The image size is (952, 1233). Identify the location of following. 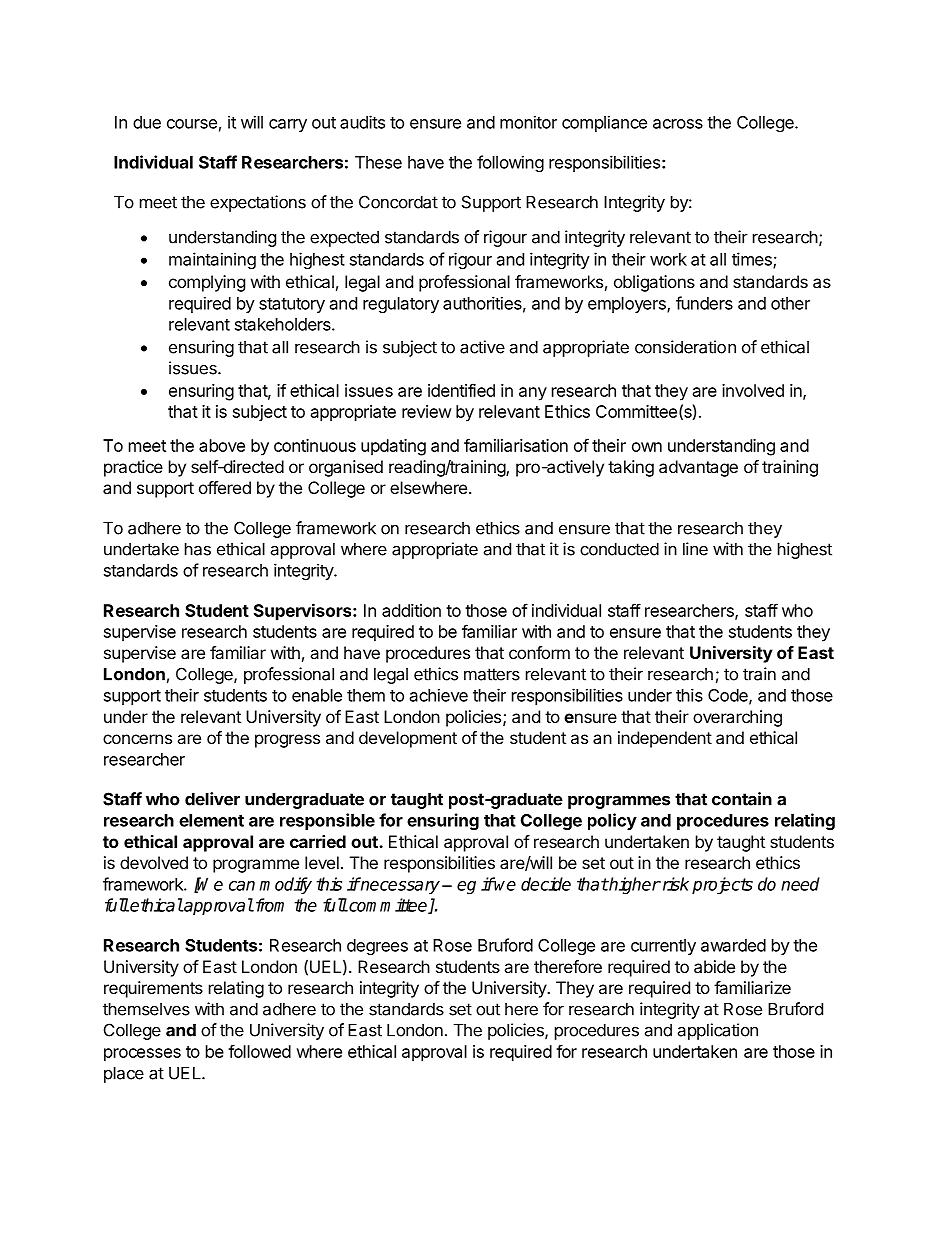
(510, 163).
